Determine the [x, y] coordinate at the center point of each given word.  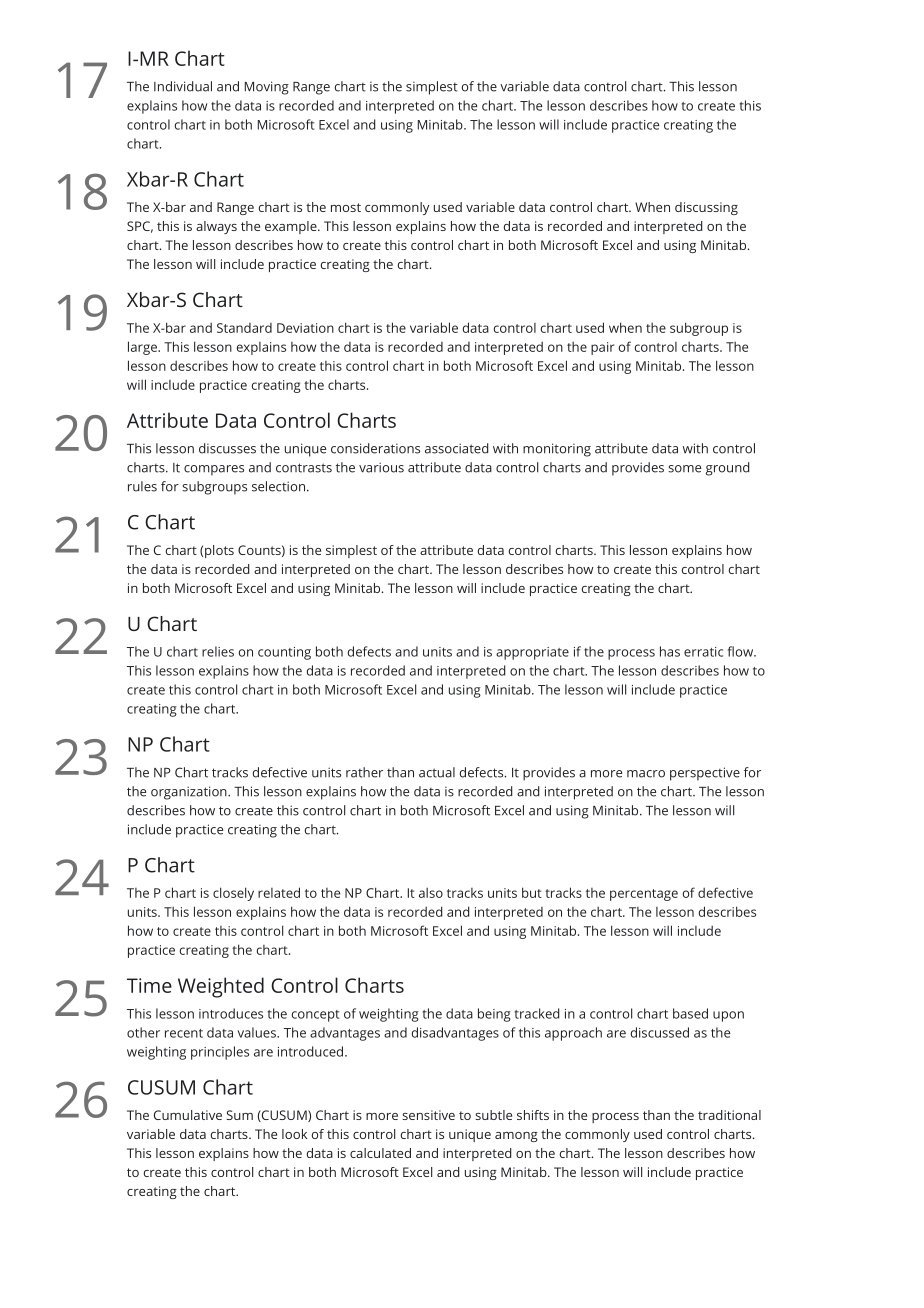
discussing [706, 208]
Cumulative [188, 1115]
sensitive [428, 1115]
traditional [729, 1115]
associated [457, 448]
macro [646, 774]
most [346, 207]
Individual [183, 86]
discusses [227, 448]
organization [190, 793]
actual [437, 772]
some [684, 469]
